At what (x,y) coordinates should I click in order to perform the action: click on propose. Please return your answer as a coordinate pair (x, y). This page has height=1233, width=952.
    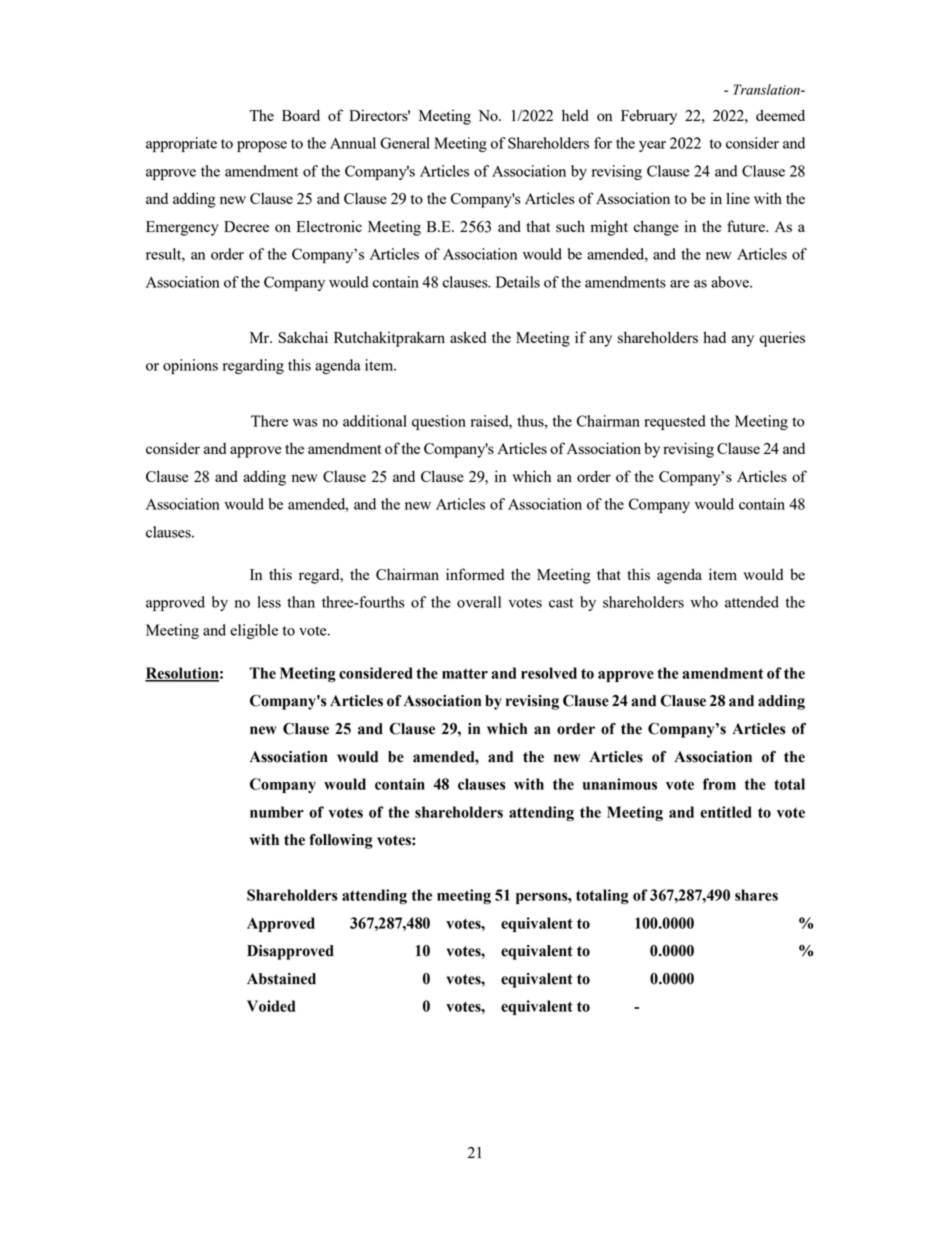
    Looking at the image, I should click on (262, 146).
